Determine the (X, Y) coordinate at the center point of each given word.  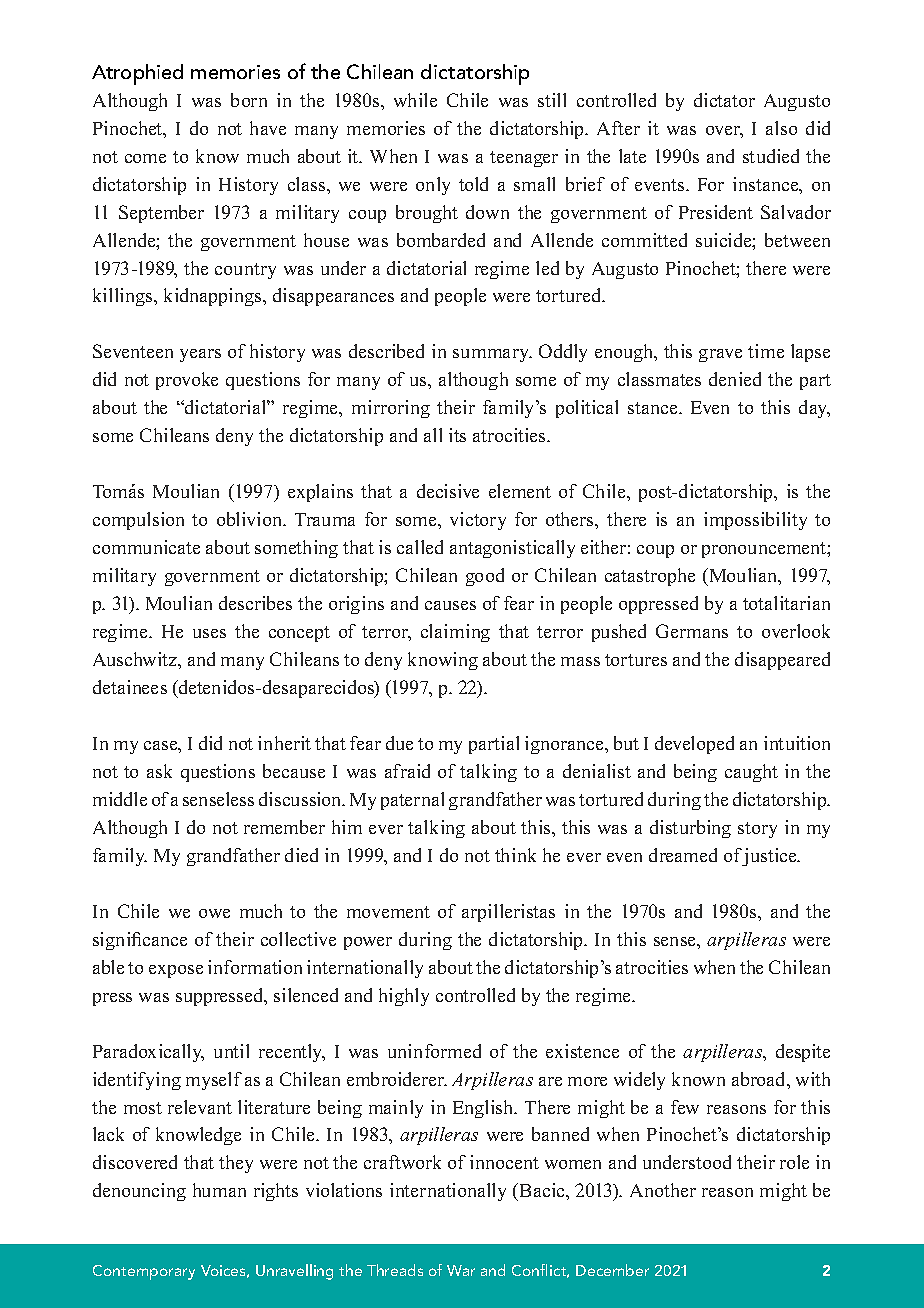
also (781, 128)
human (219, 1190)
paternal (412, 801)
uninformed (434, 1051)
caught (751, 773)
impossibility (755, 521)
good (485, 577)
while (415, 100)
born (249, 100)
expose (176, 971)
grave (720, 355)
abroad (760, 1079)
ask (159, 771)
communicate (146, 547)
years (200, 355)
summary (492, 355)
